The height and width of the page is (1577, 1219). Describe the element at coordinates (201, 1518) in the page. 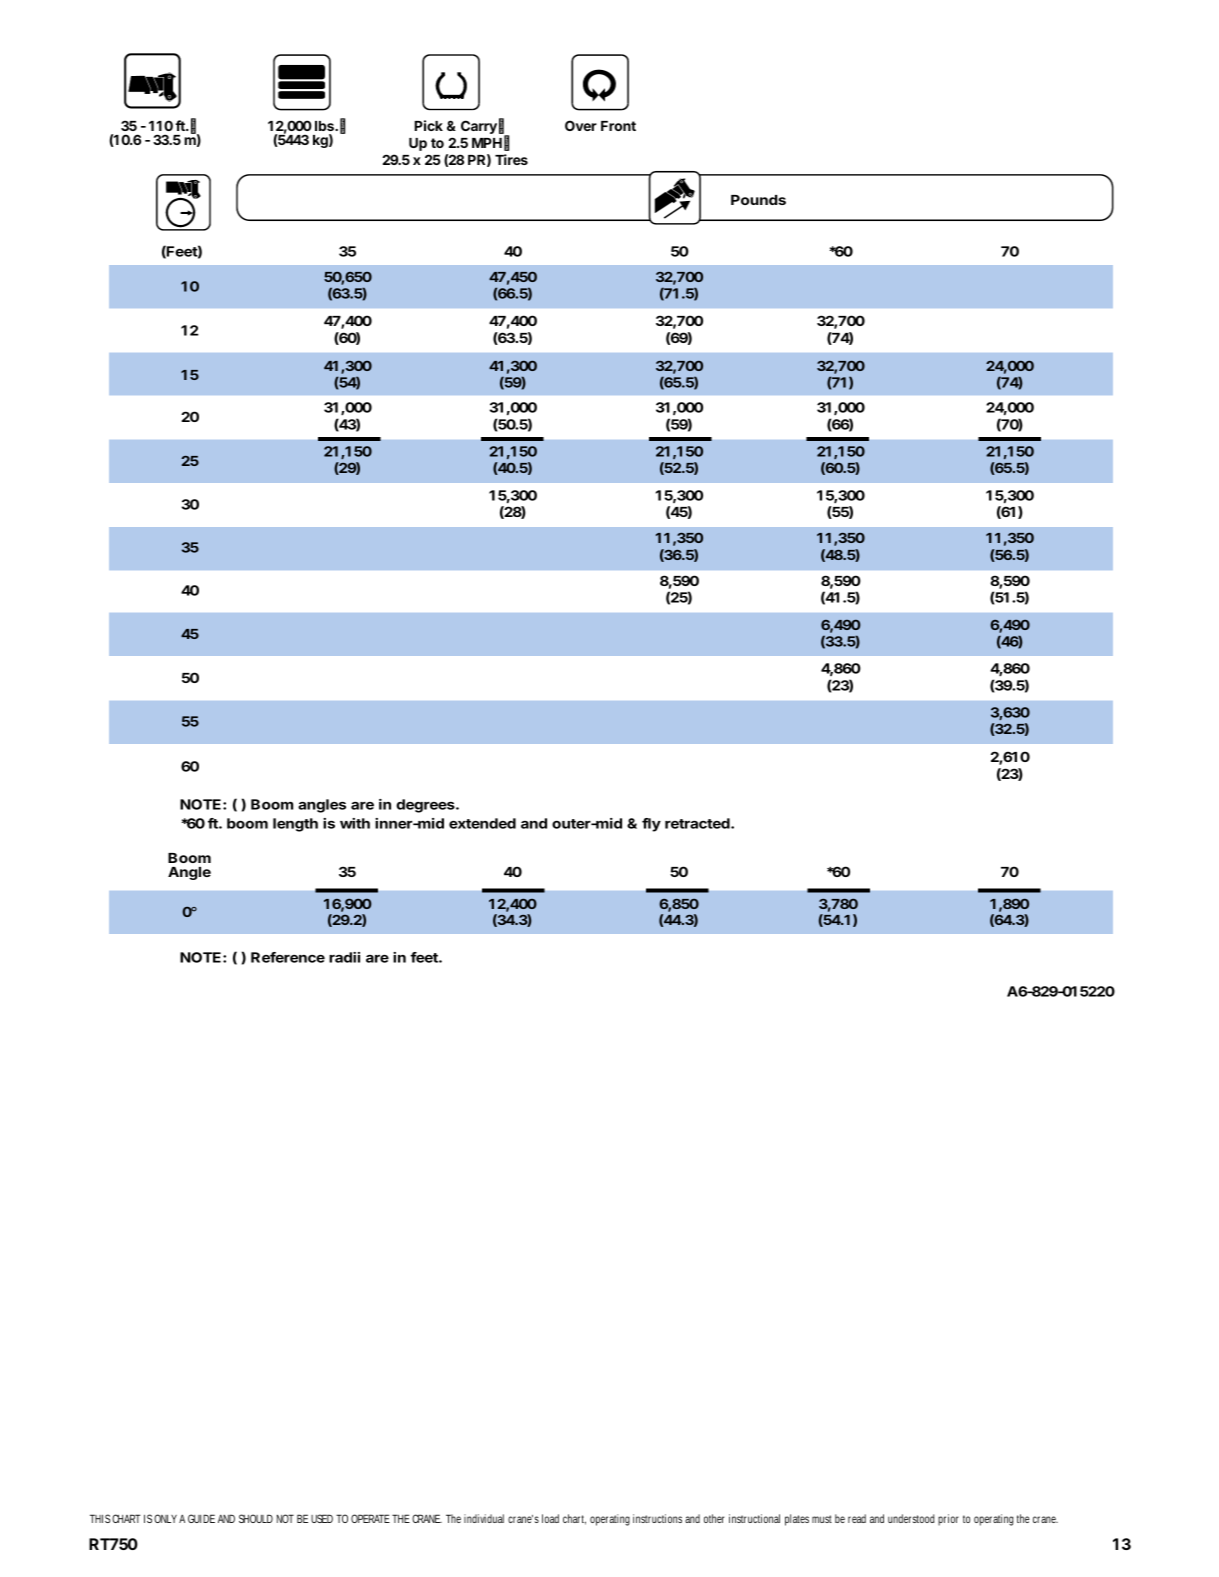

I see `GUIDE` at that location.
